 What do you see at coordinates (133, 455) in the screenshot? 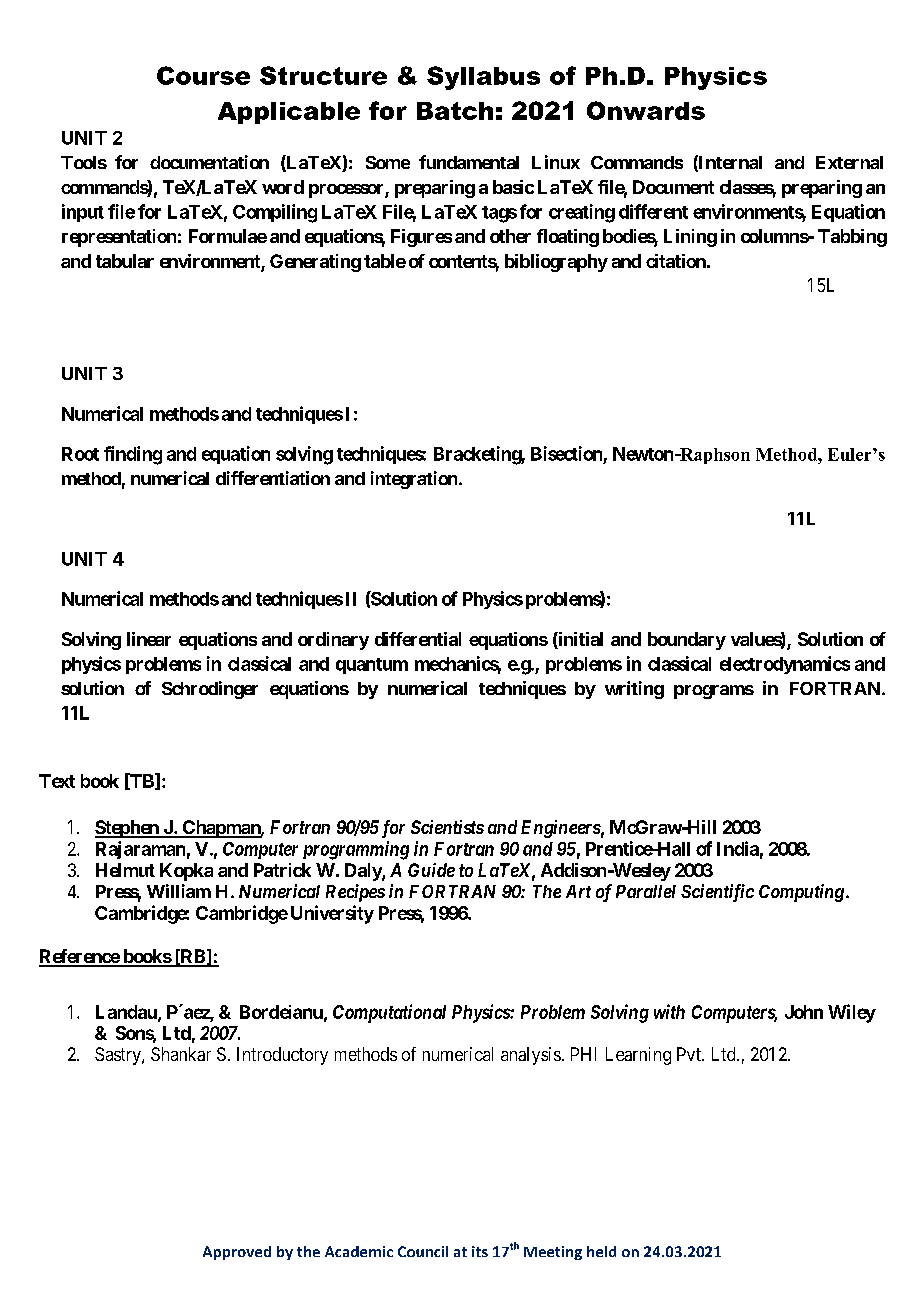
I see `finding` at bounding box center [133, 455].
